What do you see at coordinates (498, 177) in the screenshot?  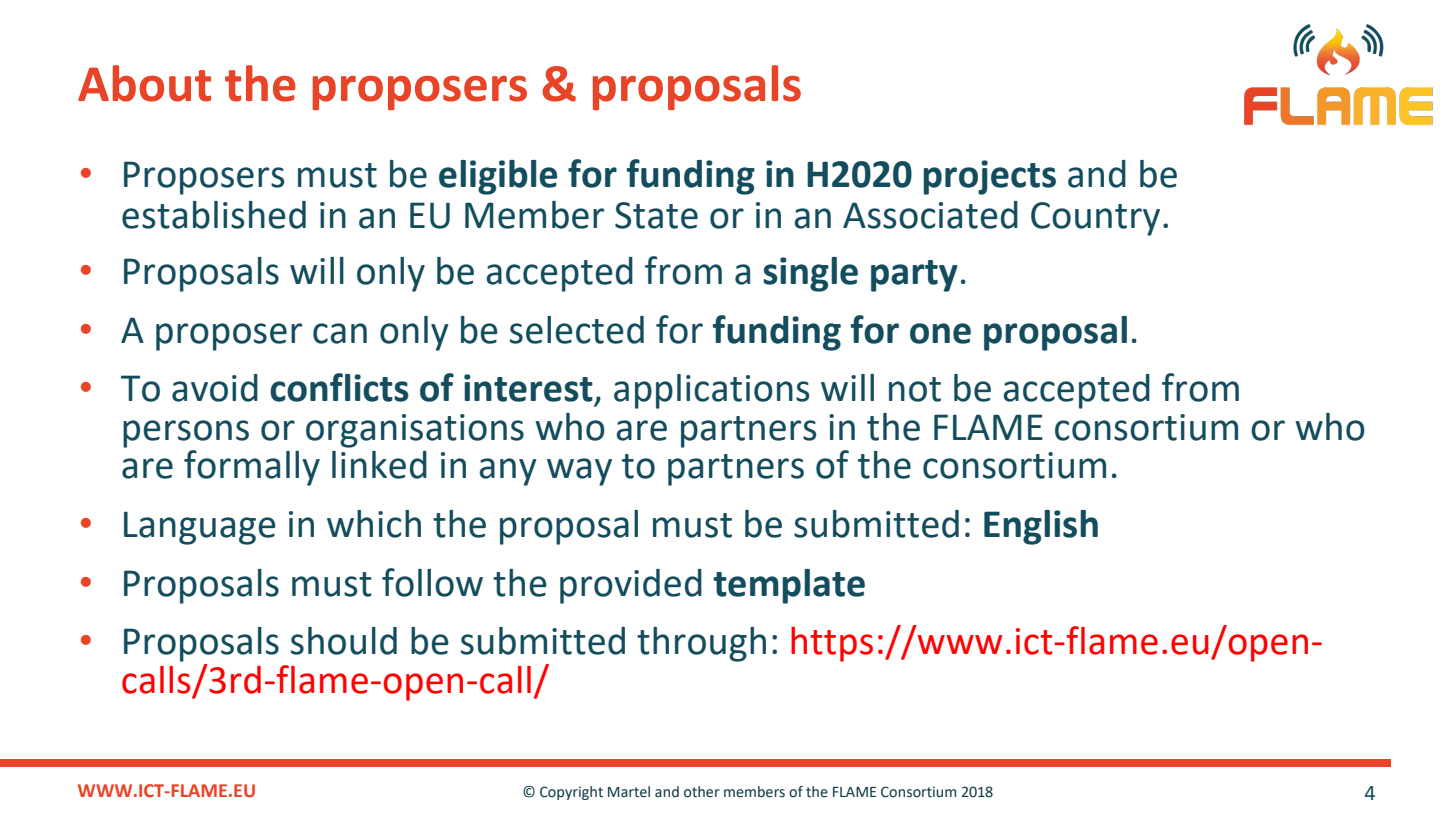 I see `eligible` at bounding box center [498, 177].
